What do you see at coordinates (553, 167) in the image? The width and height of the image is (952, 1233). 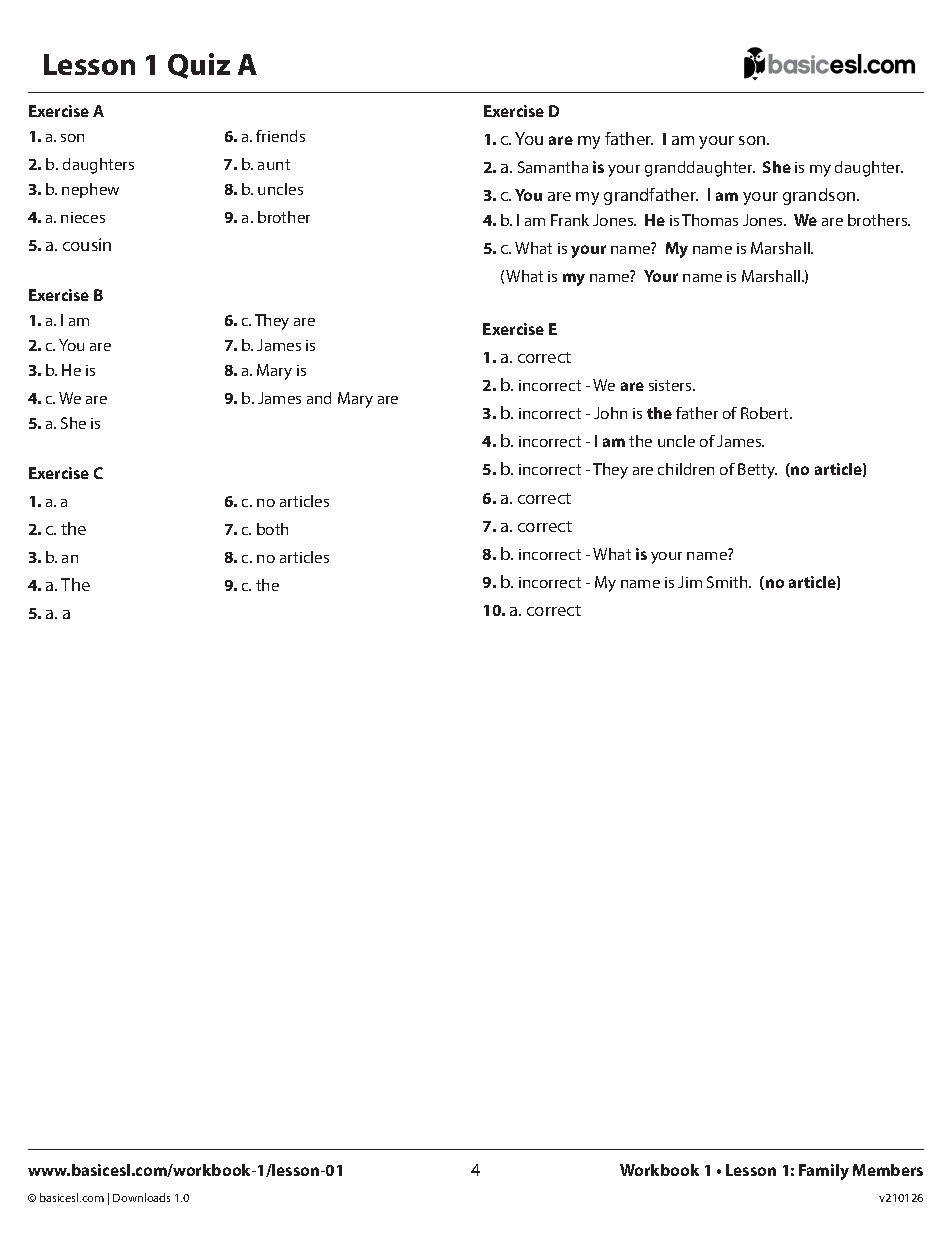 I see `Samantha` at bounding box center [553, 167].
